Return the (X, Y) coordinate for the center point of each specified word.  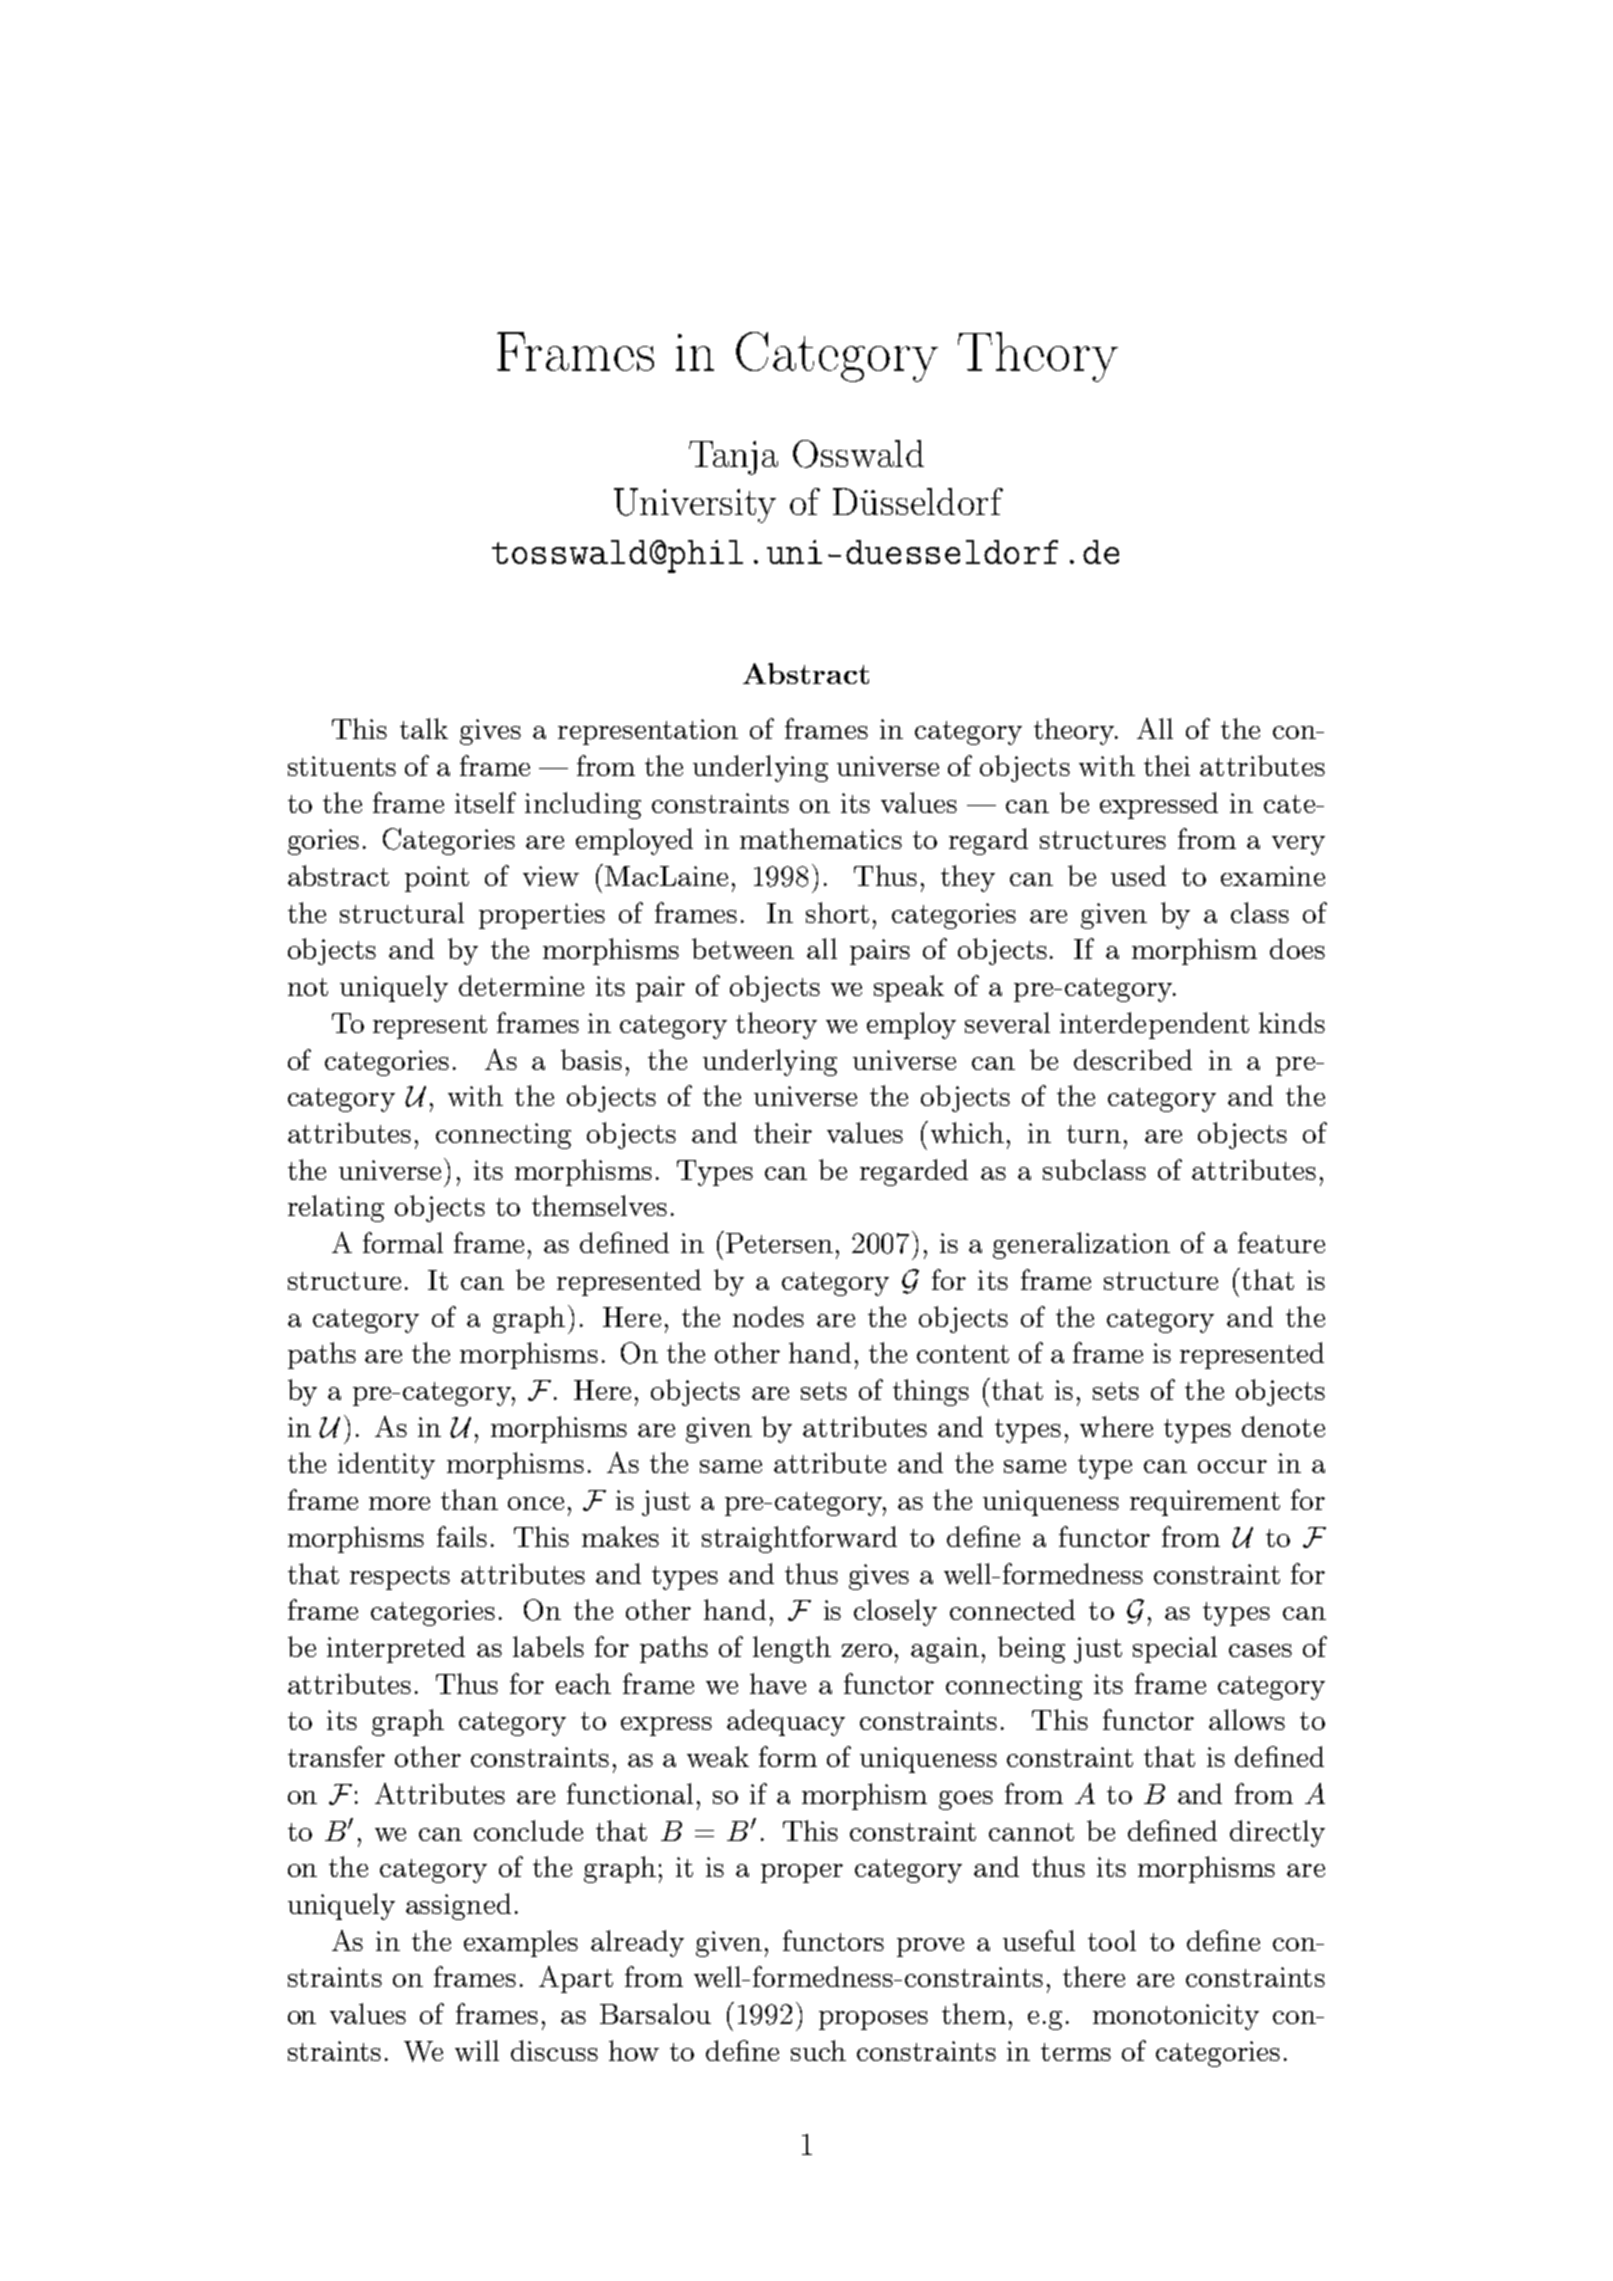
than (469, 1499)
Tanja (733, 458)
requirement (1205, 1503)
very (1298, 845)
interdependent (1154, 1025)
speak (909, 988)
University (695, 505)
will (477, 2050)
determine (521, 985)
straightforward (799, 1539)
